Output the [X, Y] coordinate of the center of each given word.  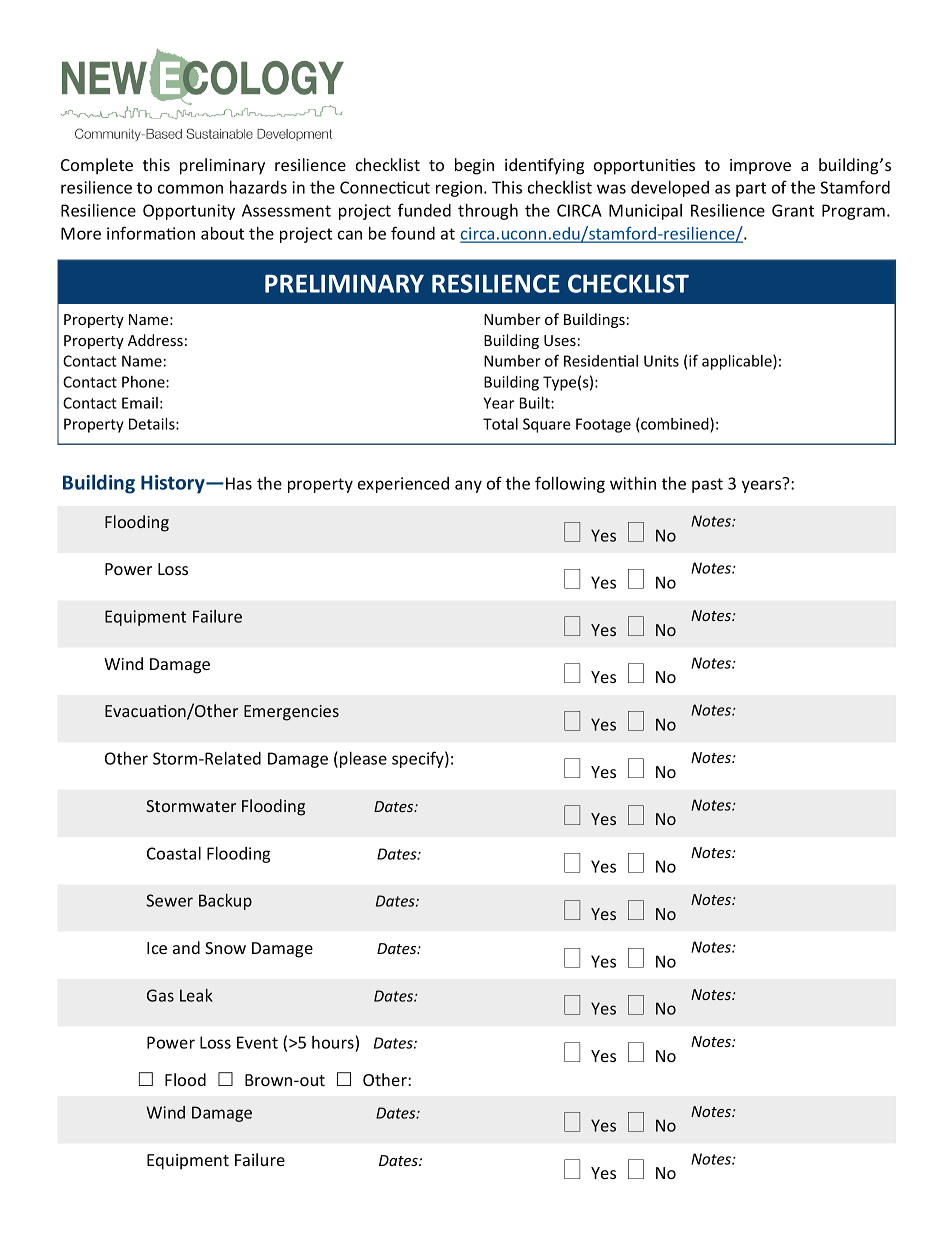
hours [334, 1044]
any [468, 486]
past [707, 485]
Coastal [174, 853]
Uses [560, 340]
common [190, 189]
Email [140, 403]
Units [661, 361]
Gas [160, 995]
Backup [225, 902]
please [363, 760]
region [459, 189]
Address [155, 340]
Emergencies [291, 713]
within [633, 483]
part [751, 189]
